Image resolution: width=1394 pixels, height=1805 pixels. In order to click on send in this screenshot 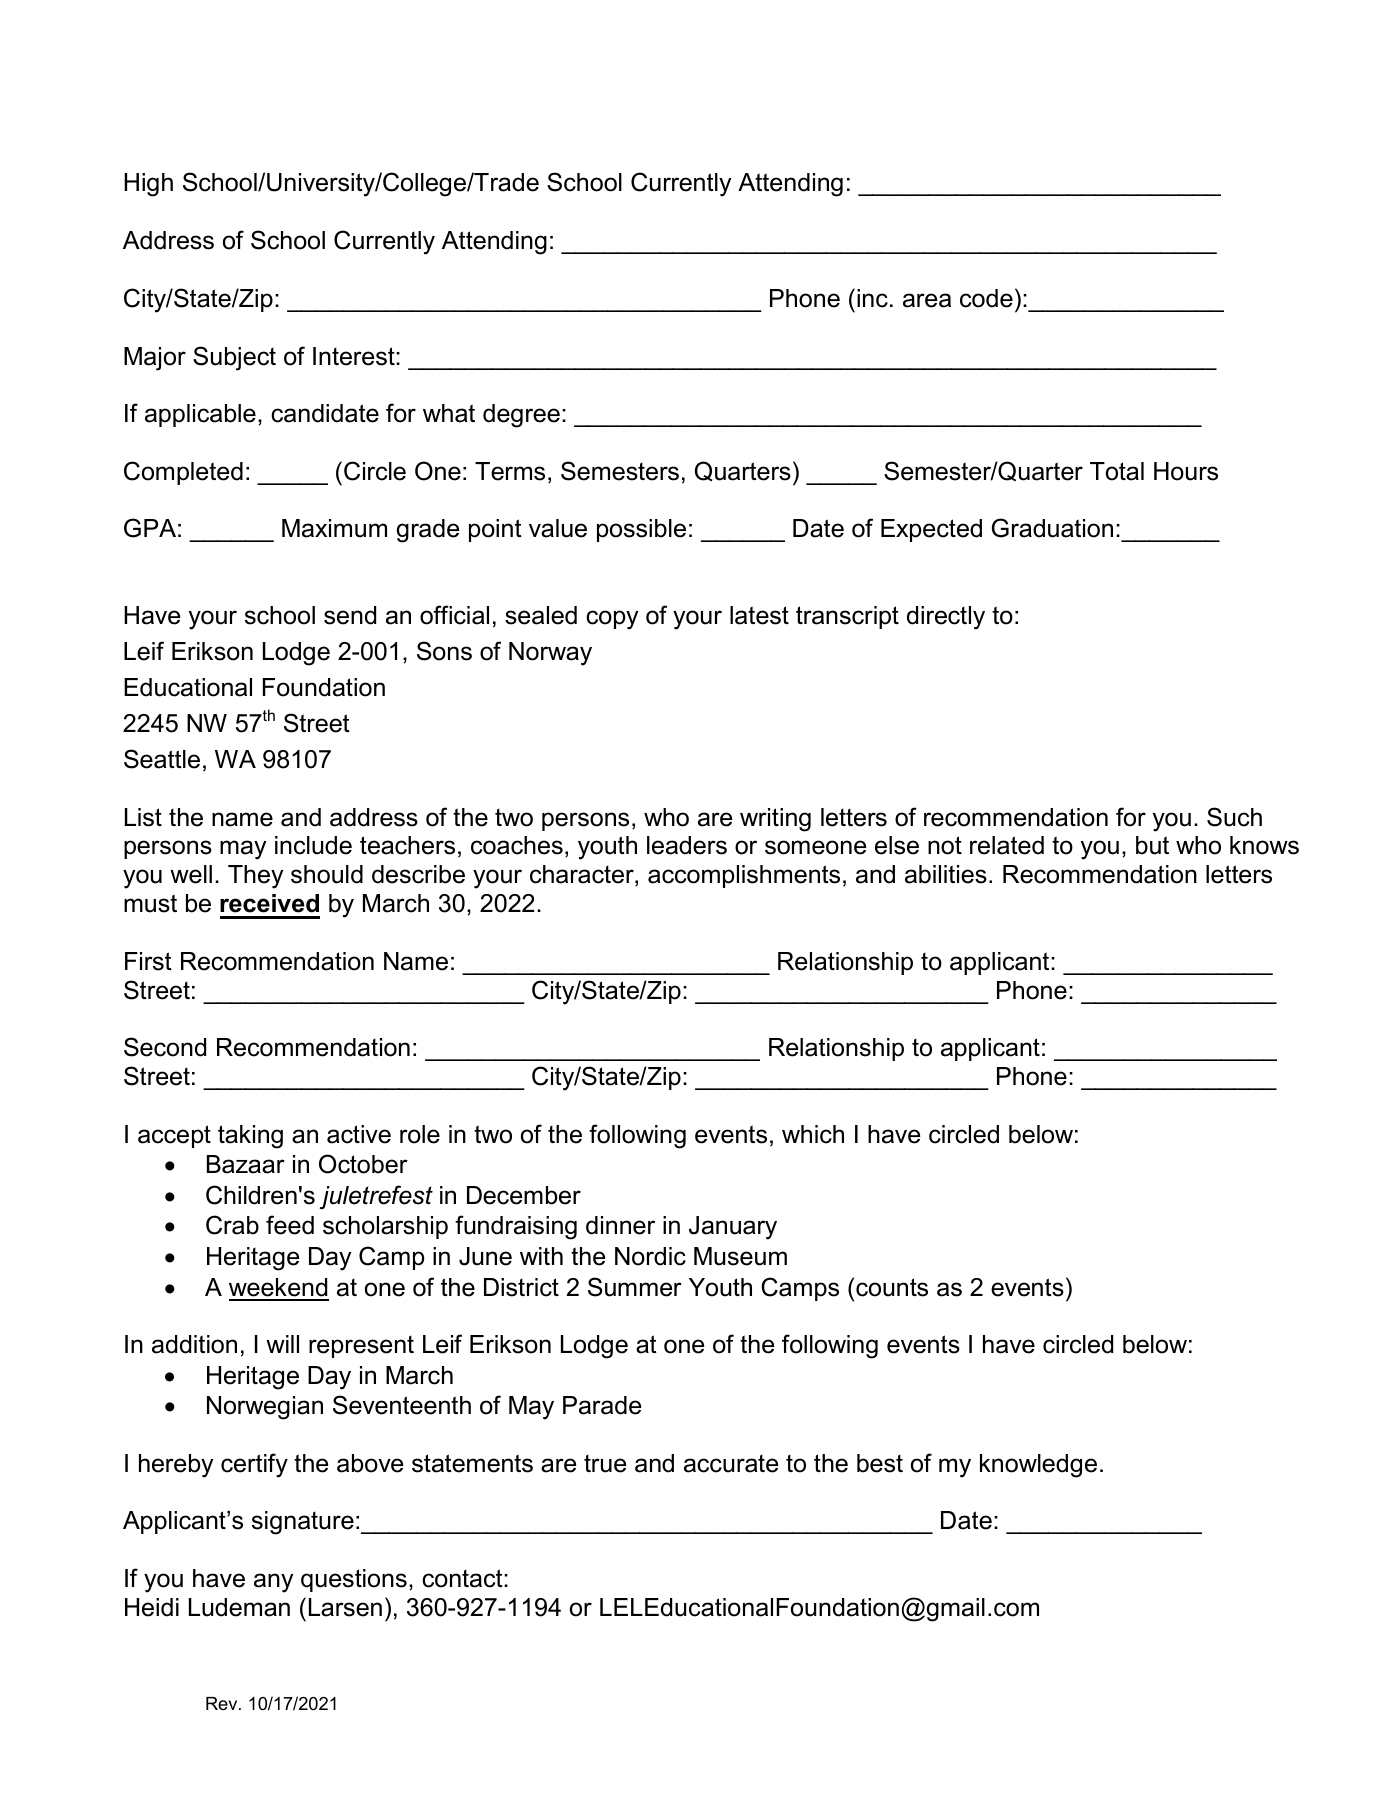, I will do `click(350, 615)`.
